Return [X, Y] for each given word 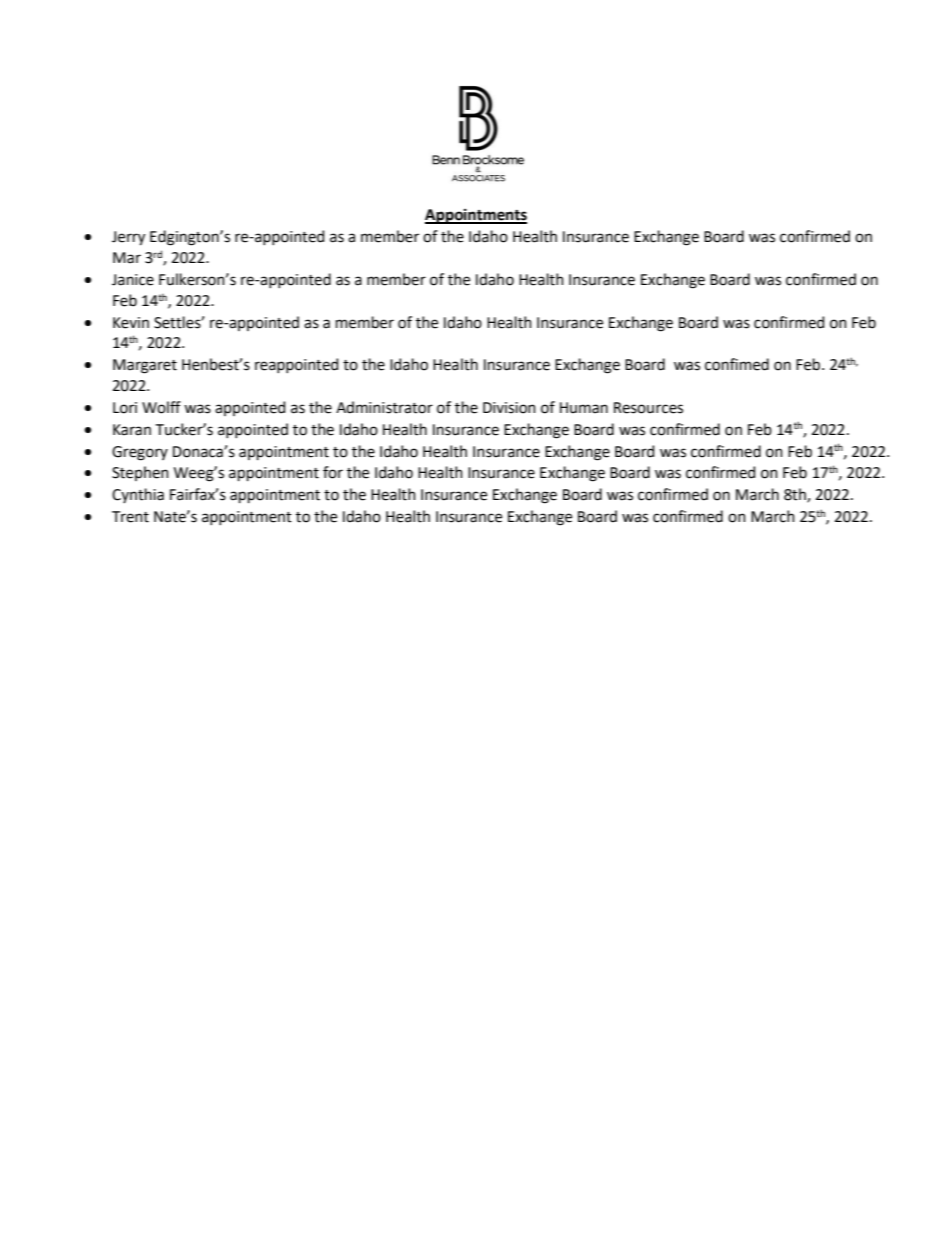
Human [584, 408]
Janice [133, 280]
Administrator [384, 407]
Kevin [131, 323]
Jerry [128, 238]
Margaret [145, 366]
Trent [130, 517]
